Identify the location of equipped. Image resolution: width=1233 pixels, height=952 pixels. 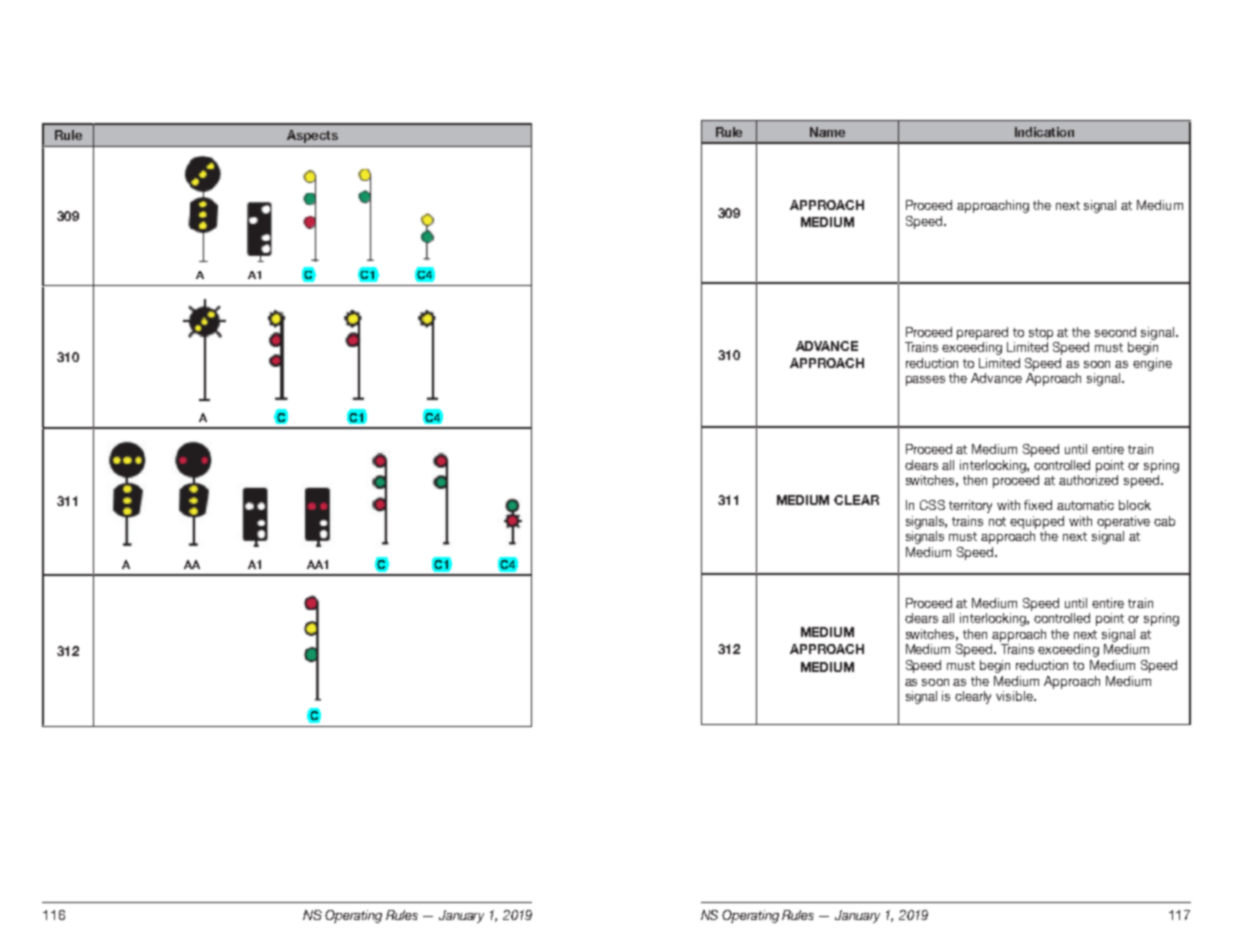
(1037, 522).
